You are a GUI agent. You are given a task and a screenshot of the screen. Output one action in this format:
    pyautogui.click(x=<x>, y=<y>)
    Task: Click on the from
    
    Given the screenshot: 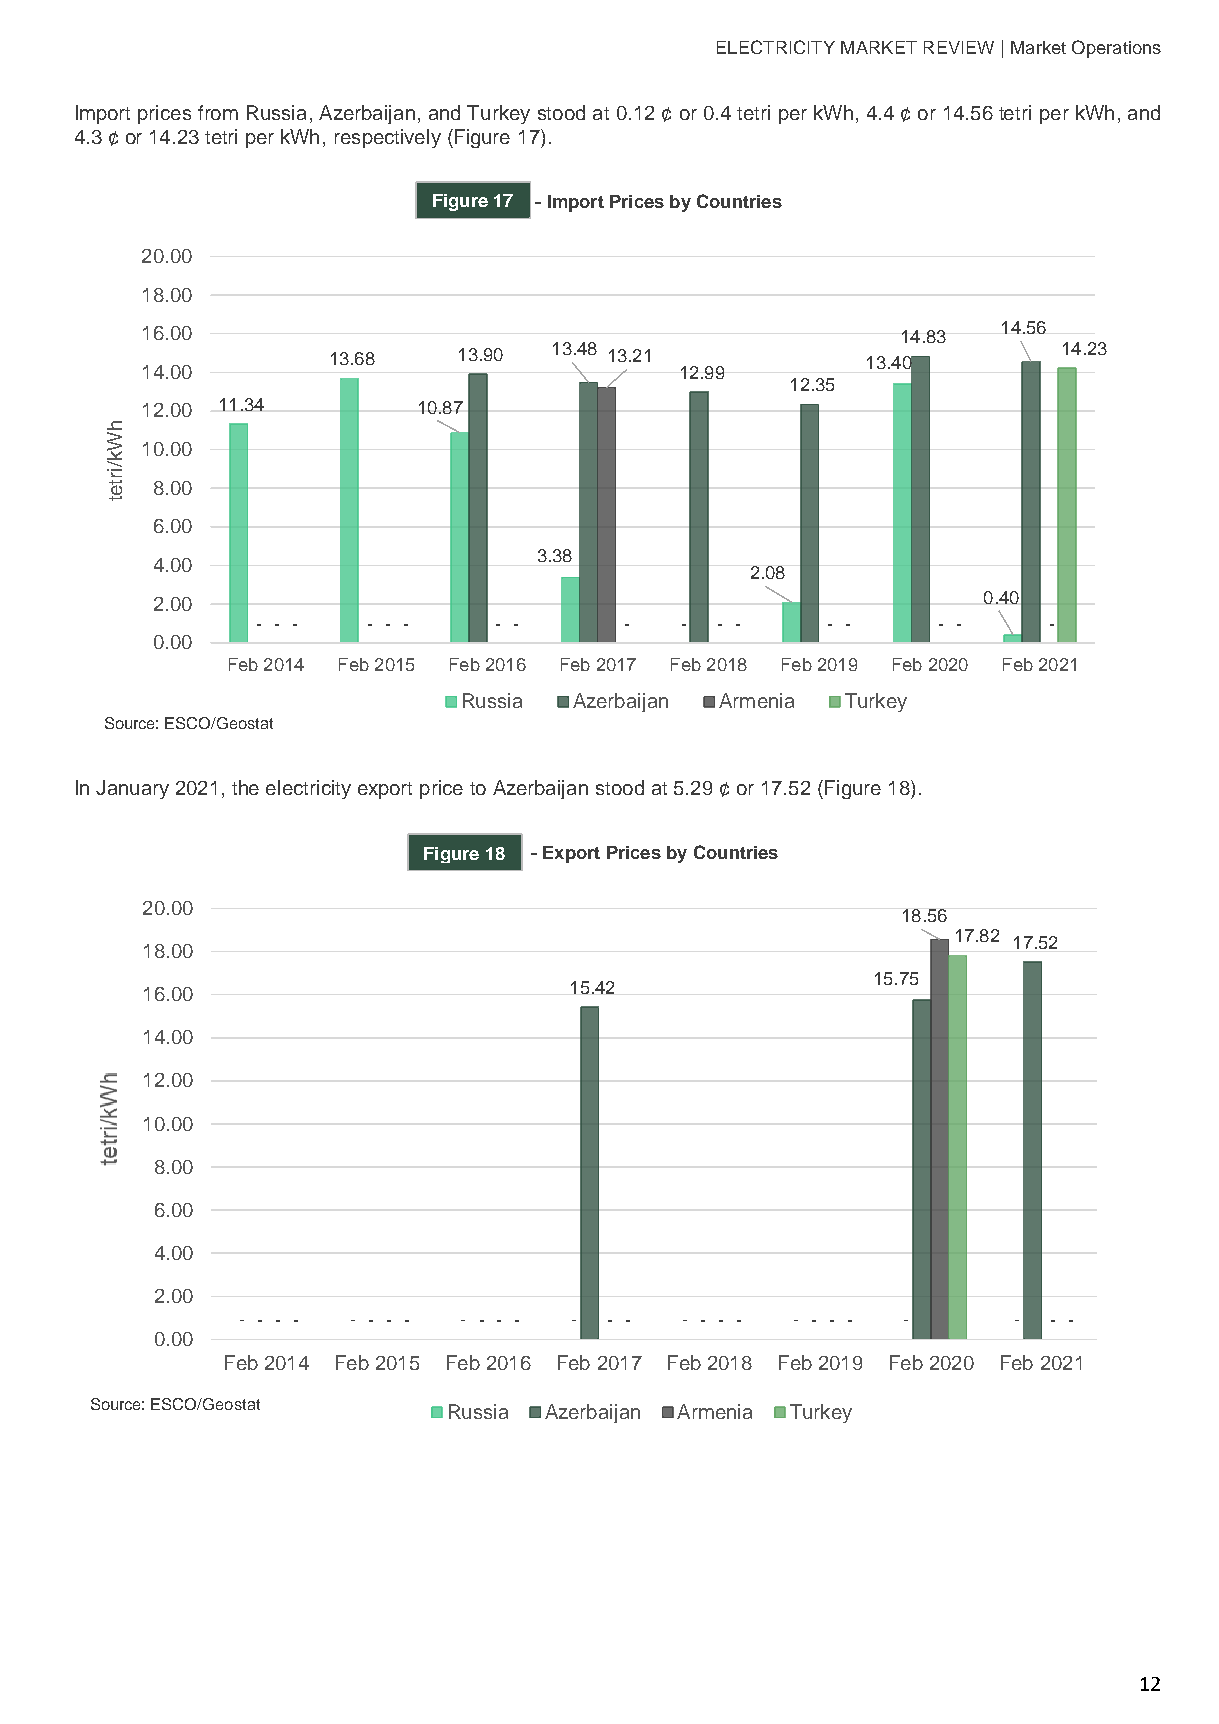 What is the action you would take?
    pyautogui.click(x=218, y=112)
